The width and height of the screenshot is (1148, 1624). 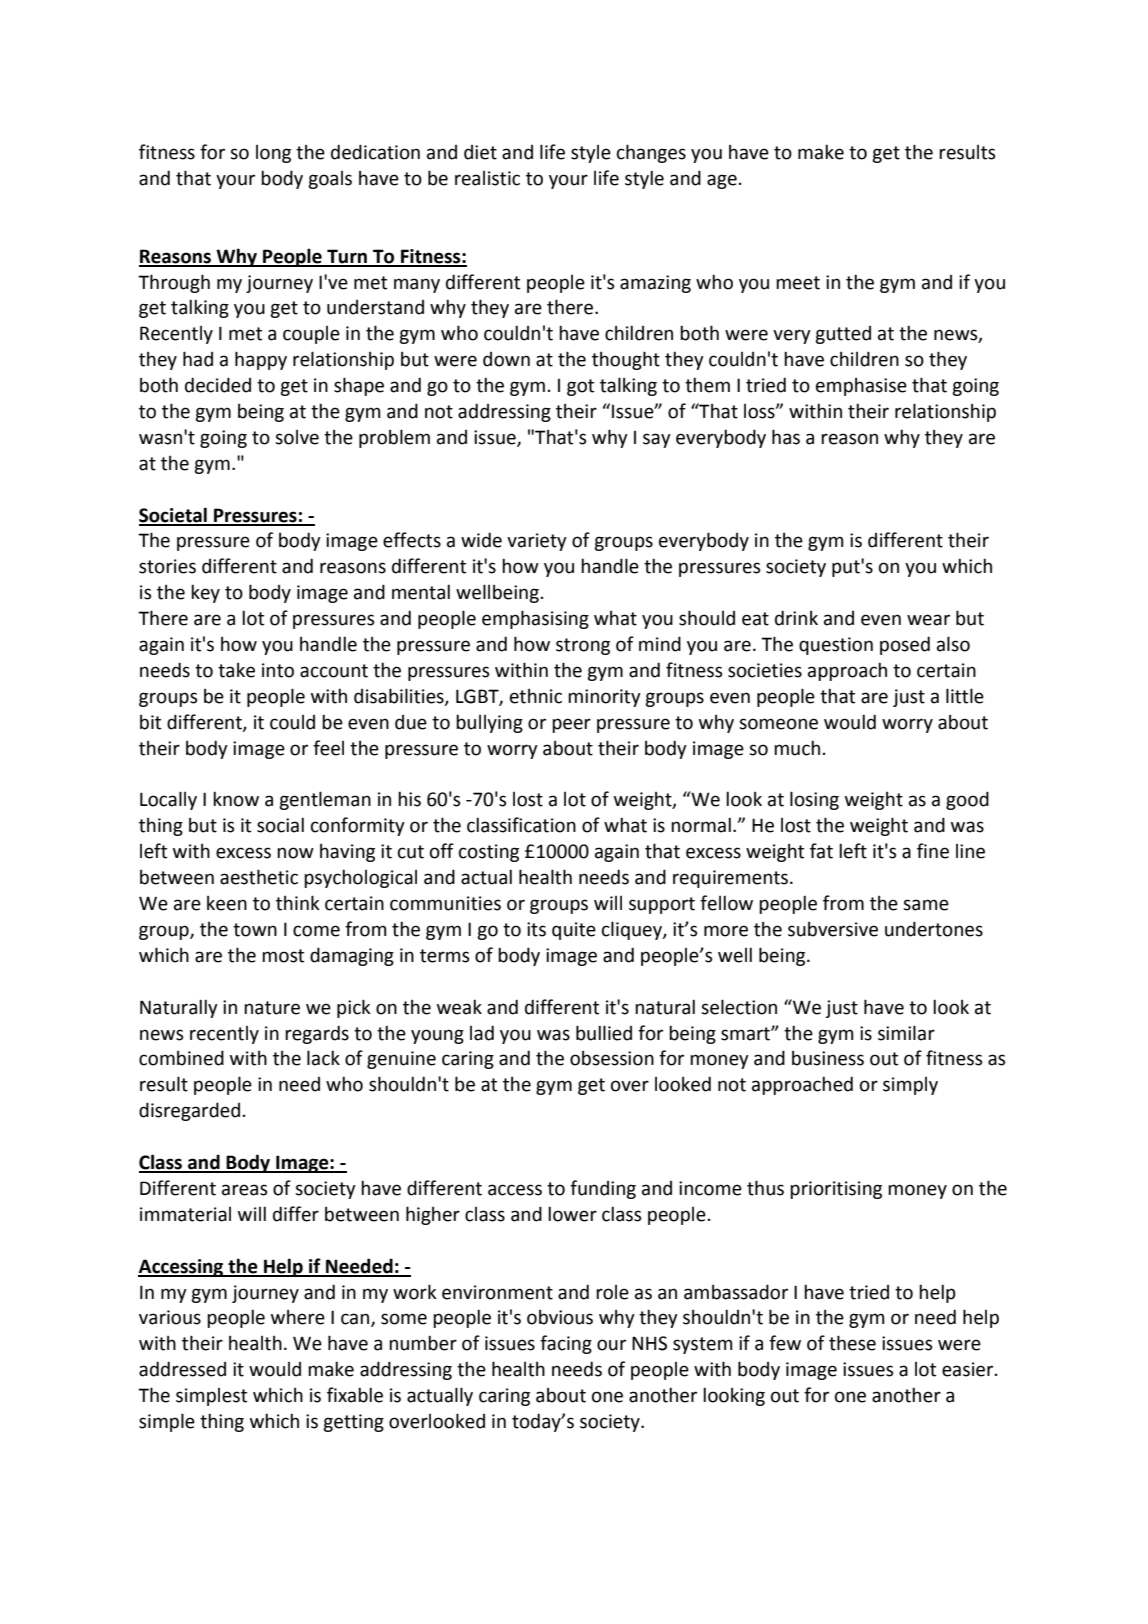 I want to click on long, so click(x=273, y=154).
